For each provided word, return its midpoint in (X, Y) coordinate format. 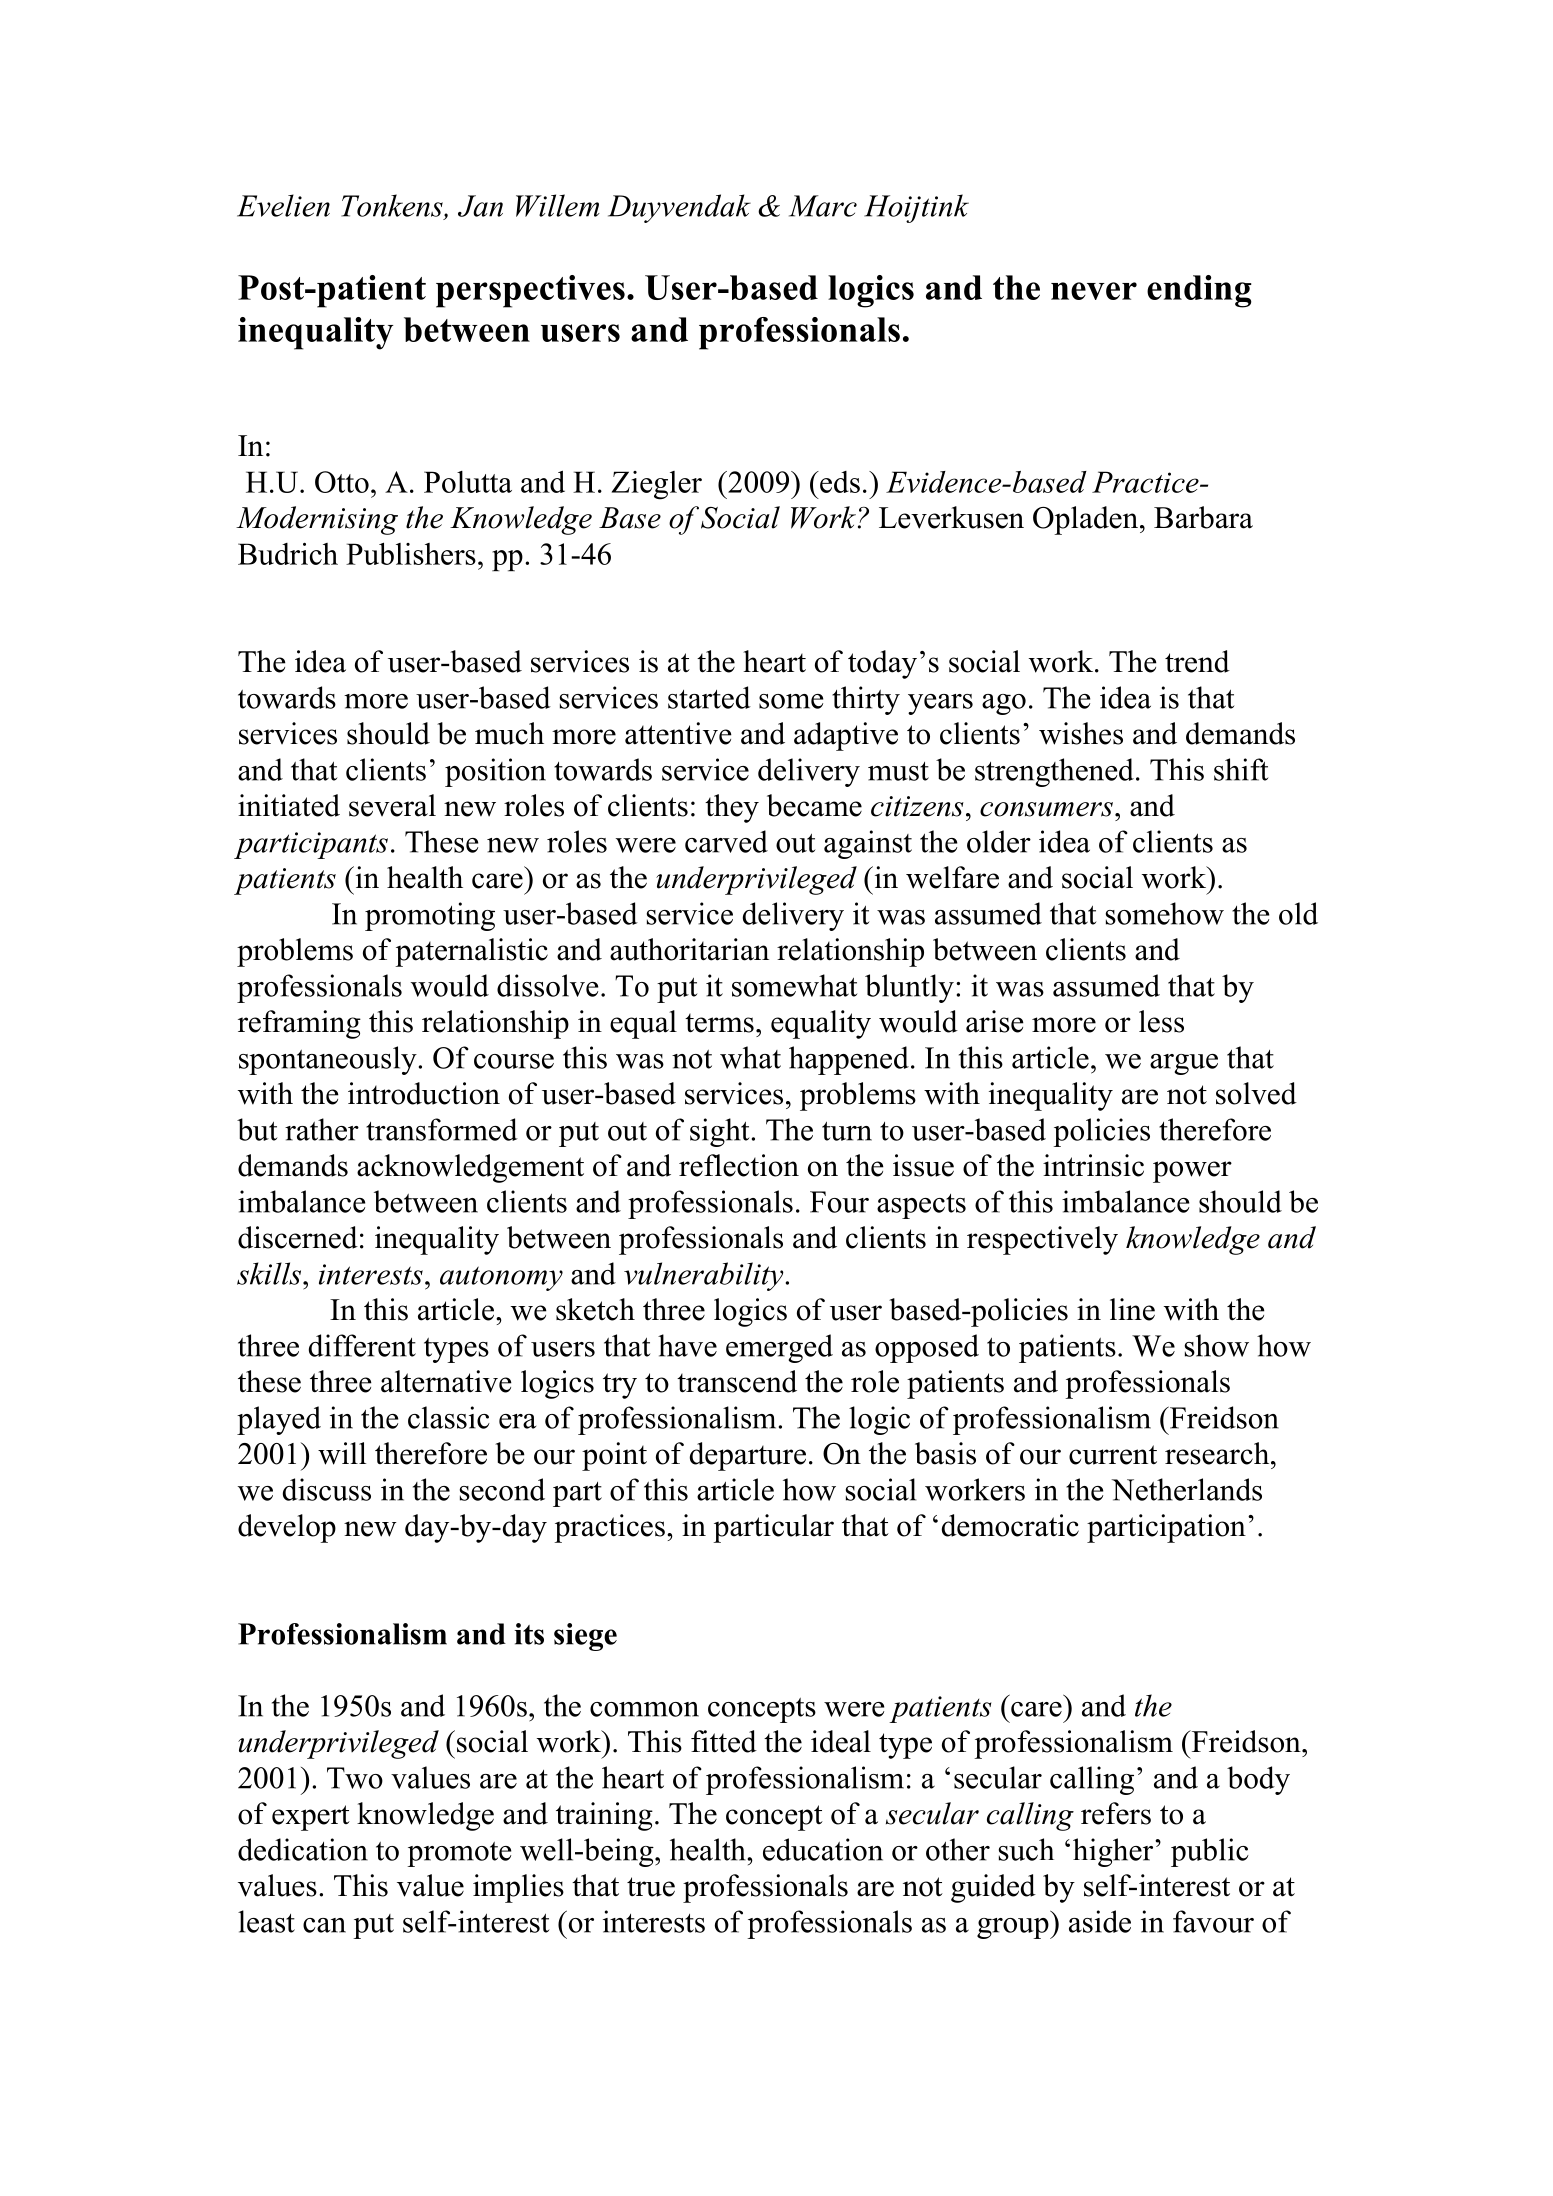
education (823, 1849)
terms (719, 1023)
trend (1197, 661)
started (709, 697)
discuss (327, 1489)
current (1113, 1455)
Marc (823, 206)
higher (1113, 1852)
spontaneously (328, 1060)
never (1094, 291)
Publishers (411, 553)
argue (1184, 1064)
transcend (737, 1381)
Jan (480, 206)
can (324, 1925)
